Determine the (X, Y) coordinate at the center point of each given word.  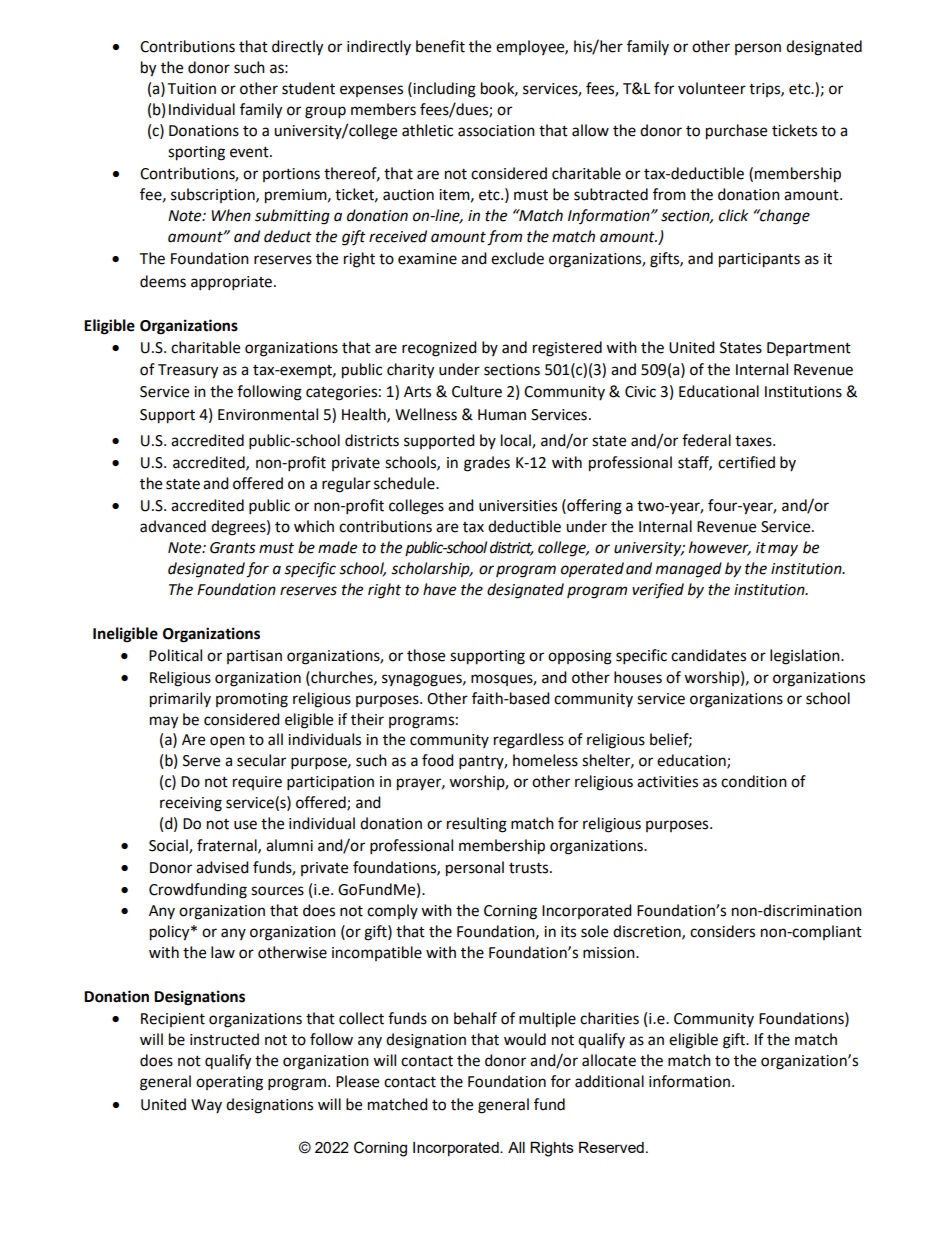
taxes (754, 441)
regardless (529, 741)
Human (502, 415)
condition (754, 781)
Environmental (268, 414)
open (227, 742)
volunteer (712, 88)
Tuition (191, 89)
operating (229, 1083)
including (444, 90)
